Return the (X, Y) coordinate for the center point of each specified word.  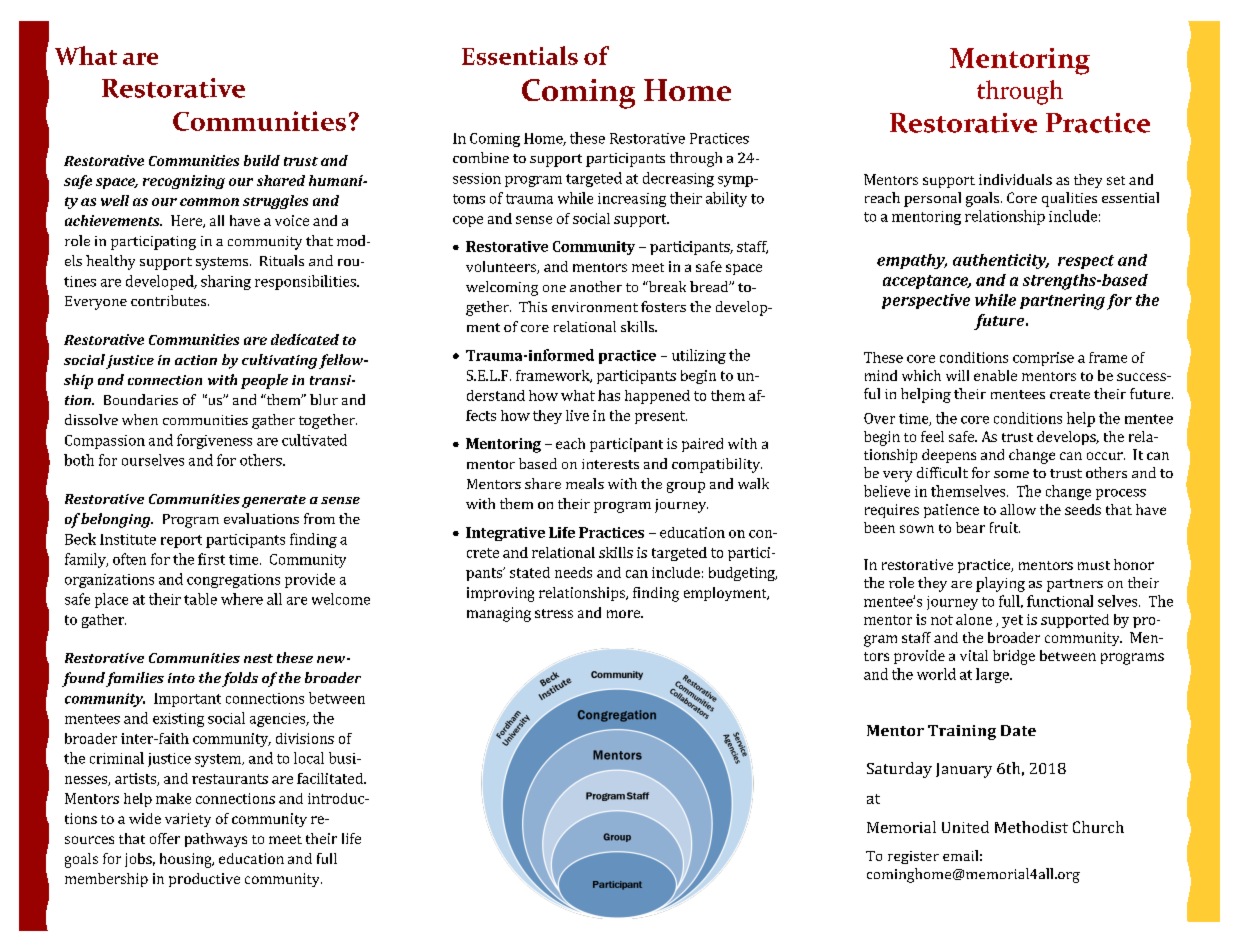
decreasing (678, 179)
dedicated (305, 339)
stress (554, 613)
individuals (1015, 179)
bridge (1014, 657)
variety (188, 820)
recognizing (184, 182)
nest (258, 658)
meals (585, 483)
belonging (117, 520)
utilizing (699, 356)
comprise (1043, 359)
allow (1018, 509)
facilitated (331, 778)
